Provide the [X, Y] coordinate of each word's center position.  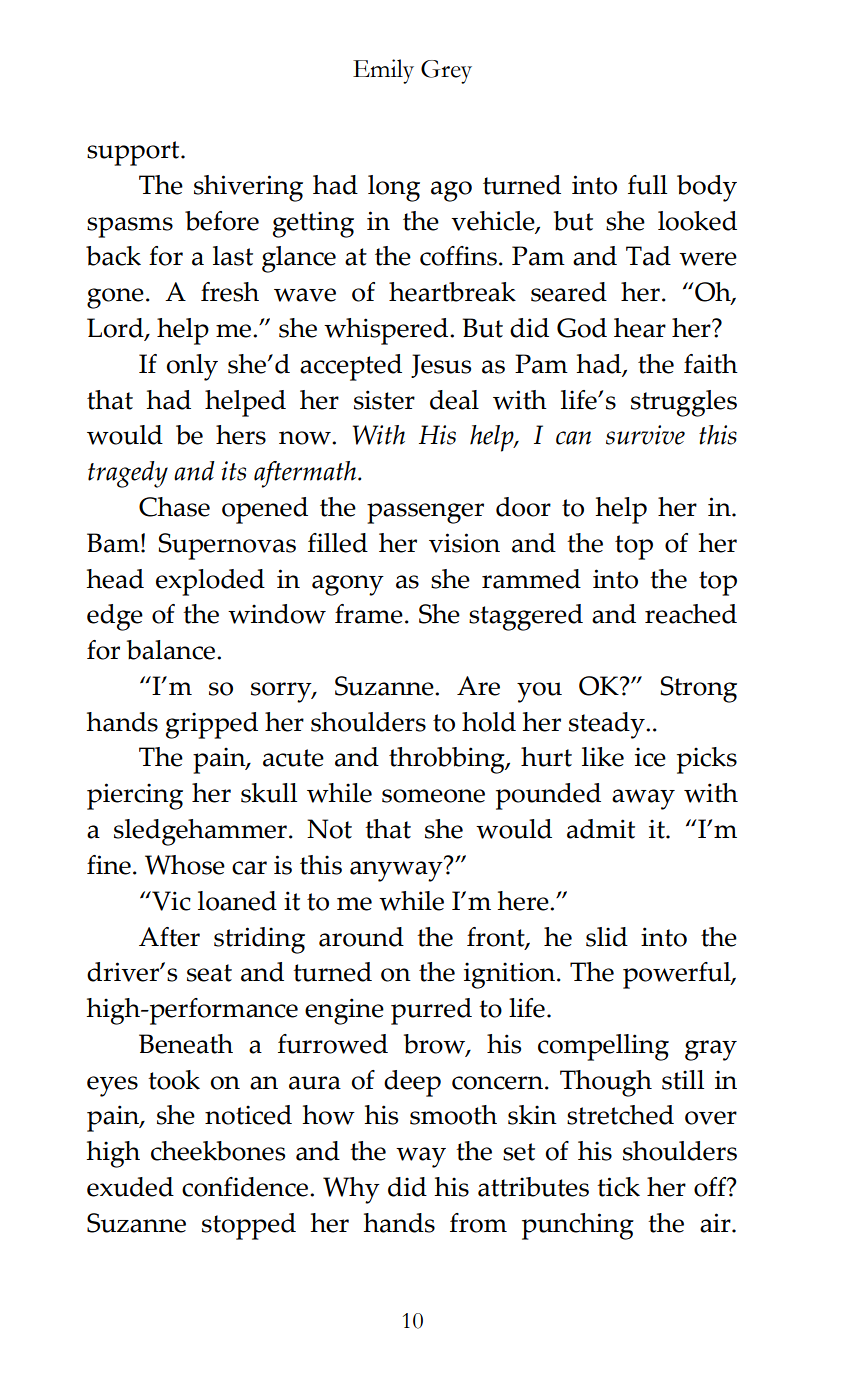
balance [172, 650]
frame [369, 614]
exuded [130, 1187]
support [134, 153]
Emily [383, 71]
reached [691, 614]
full [647, 185]
